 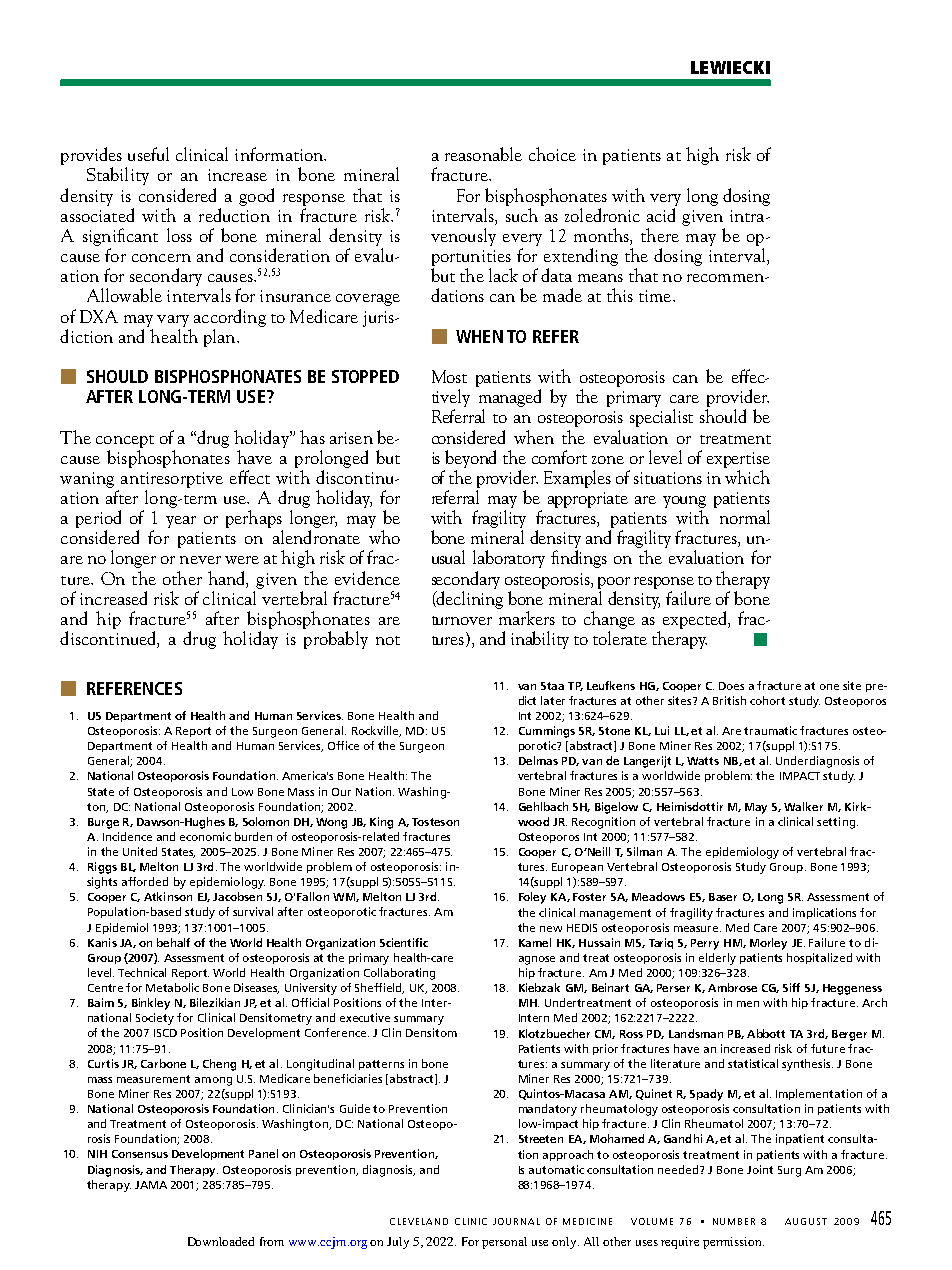 I want to click on Cummings, so click(x=547, y=732).
